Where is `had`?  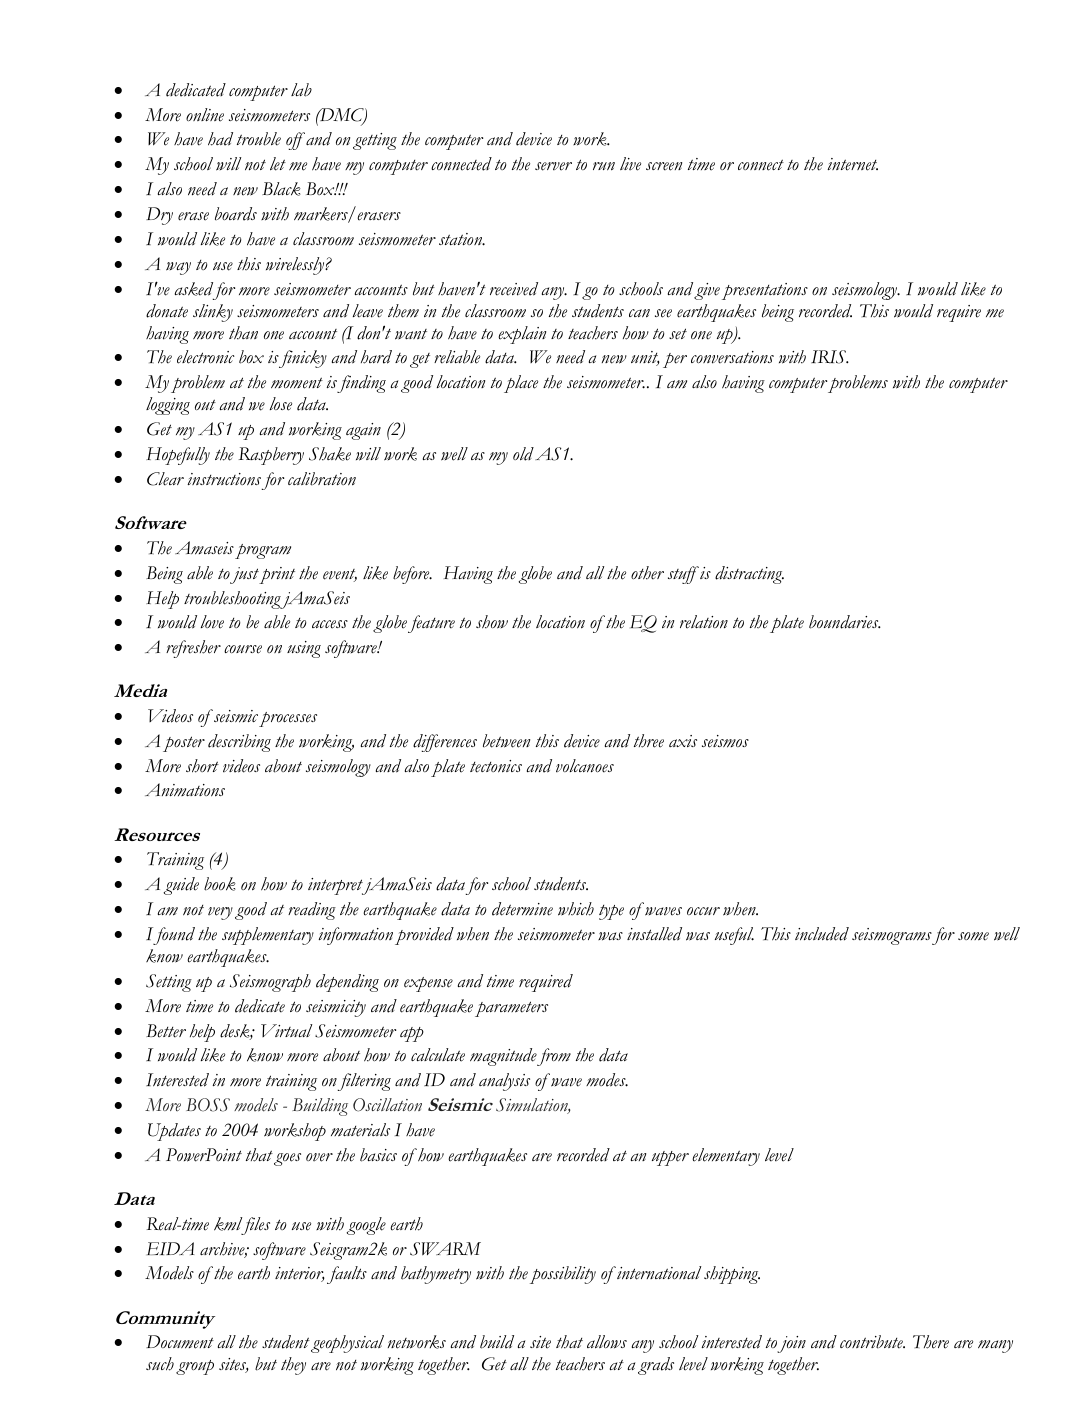 had is located at coordinates (220, 139).
